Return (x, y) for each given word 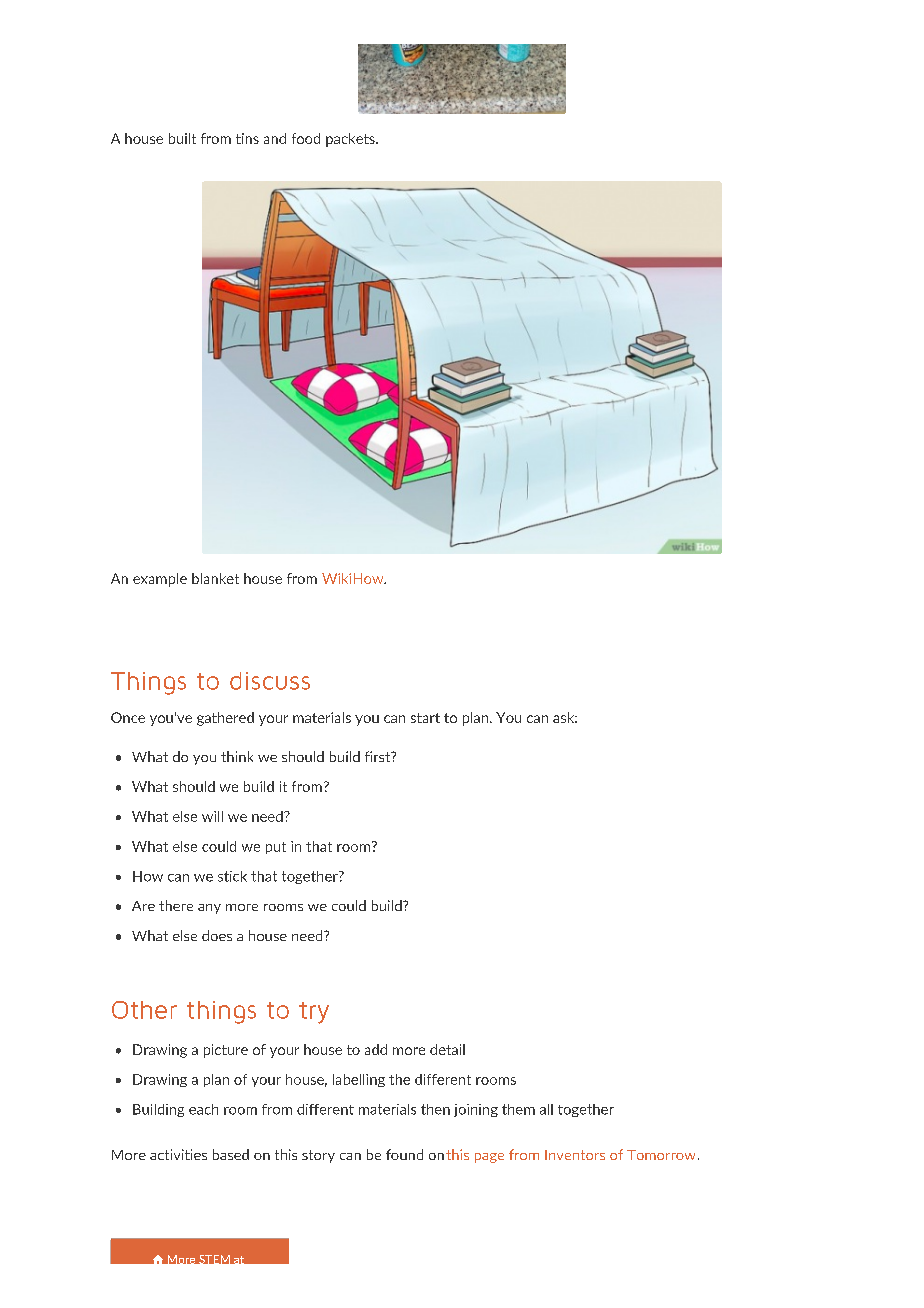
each (203, 1109)
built (182, 138)
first (379, 756)
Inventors (575, 1155)
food (306, 138)
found (404, 1154)
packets (351, 140)
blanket (215, 578)
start (425, 718)
